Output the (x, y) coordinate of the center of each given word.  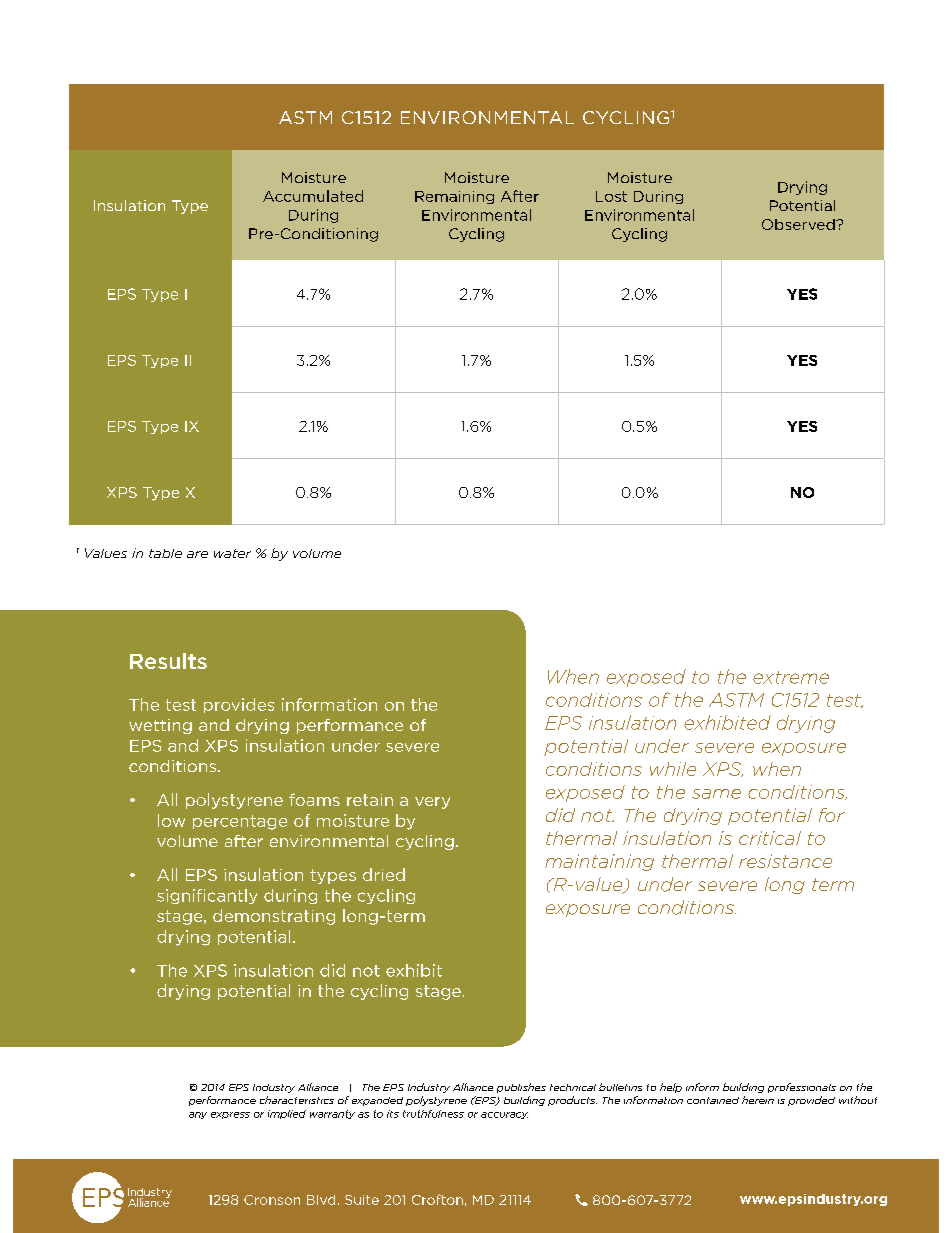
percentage (240, 822)
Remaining (454, 197)
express (230, 1115)
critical (770, 838)
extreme (791, 677)
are (197, 554)
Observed (799, 224)
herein (758, 1100)
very (432, 803)
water (232, 553)
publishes (521, 1088)
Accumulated (313, 196)
